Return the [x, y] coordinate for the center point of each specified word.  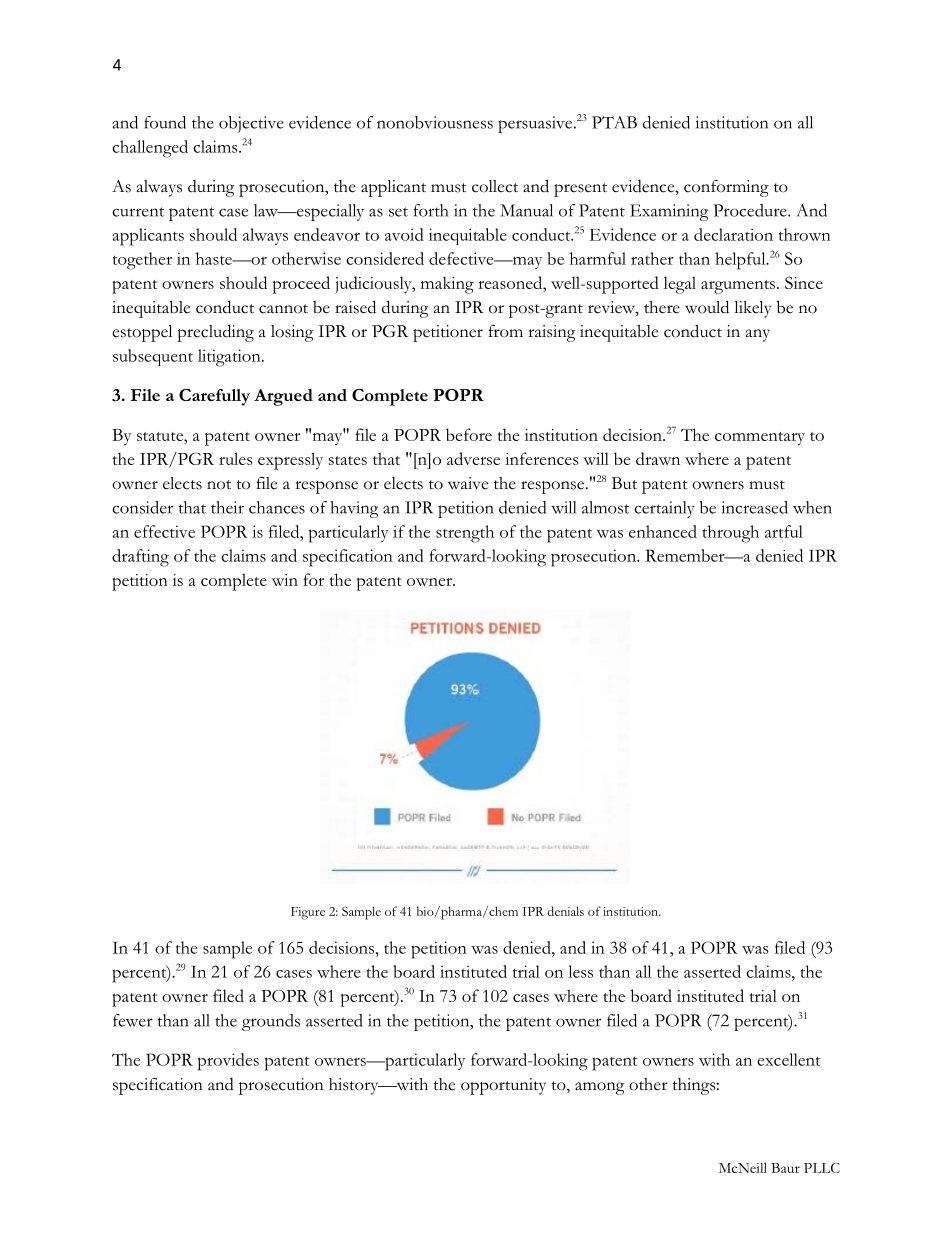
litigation [230, 358]
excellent [789, 1059]
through [731, 534]
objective [251, 124]
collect [495, 186]
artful [784, 531]
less [580, 971]
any [758, 335]
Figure [308, 913]
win [285, 580]
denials [565, 911]
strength [465, 534]
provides [228, 1062]
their [227, 507]
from [505, 331]
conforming [726, 188]
